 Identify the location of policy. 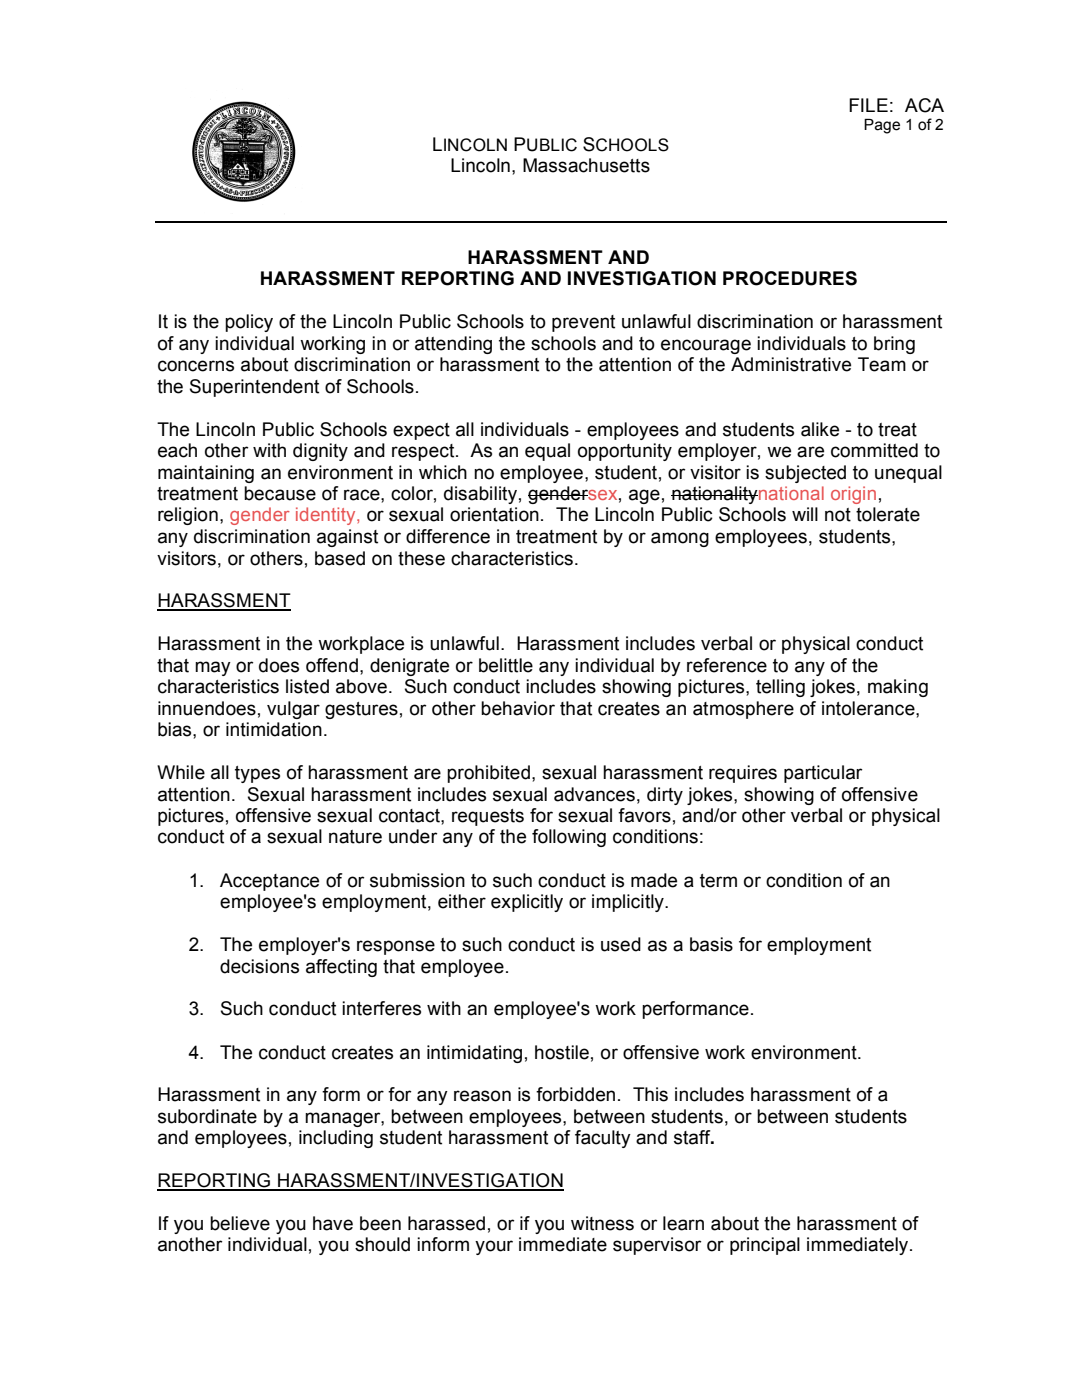
(249, 323).
